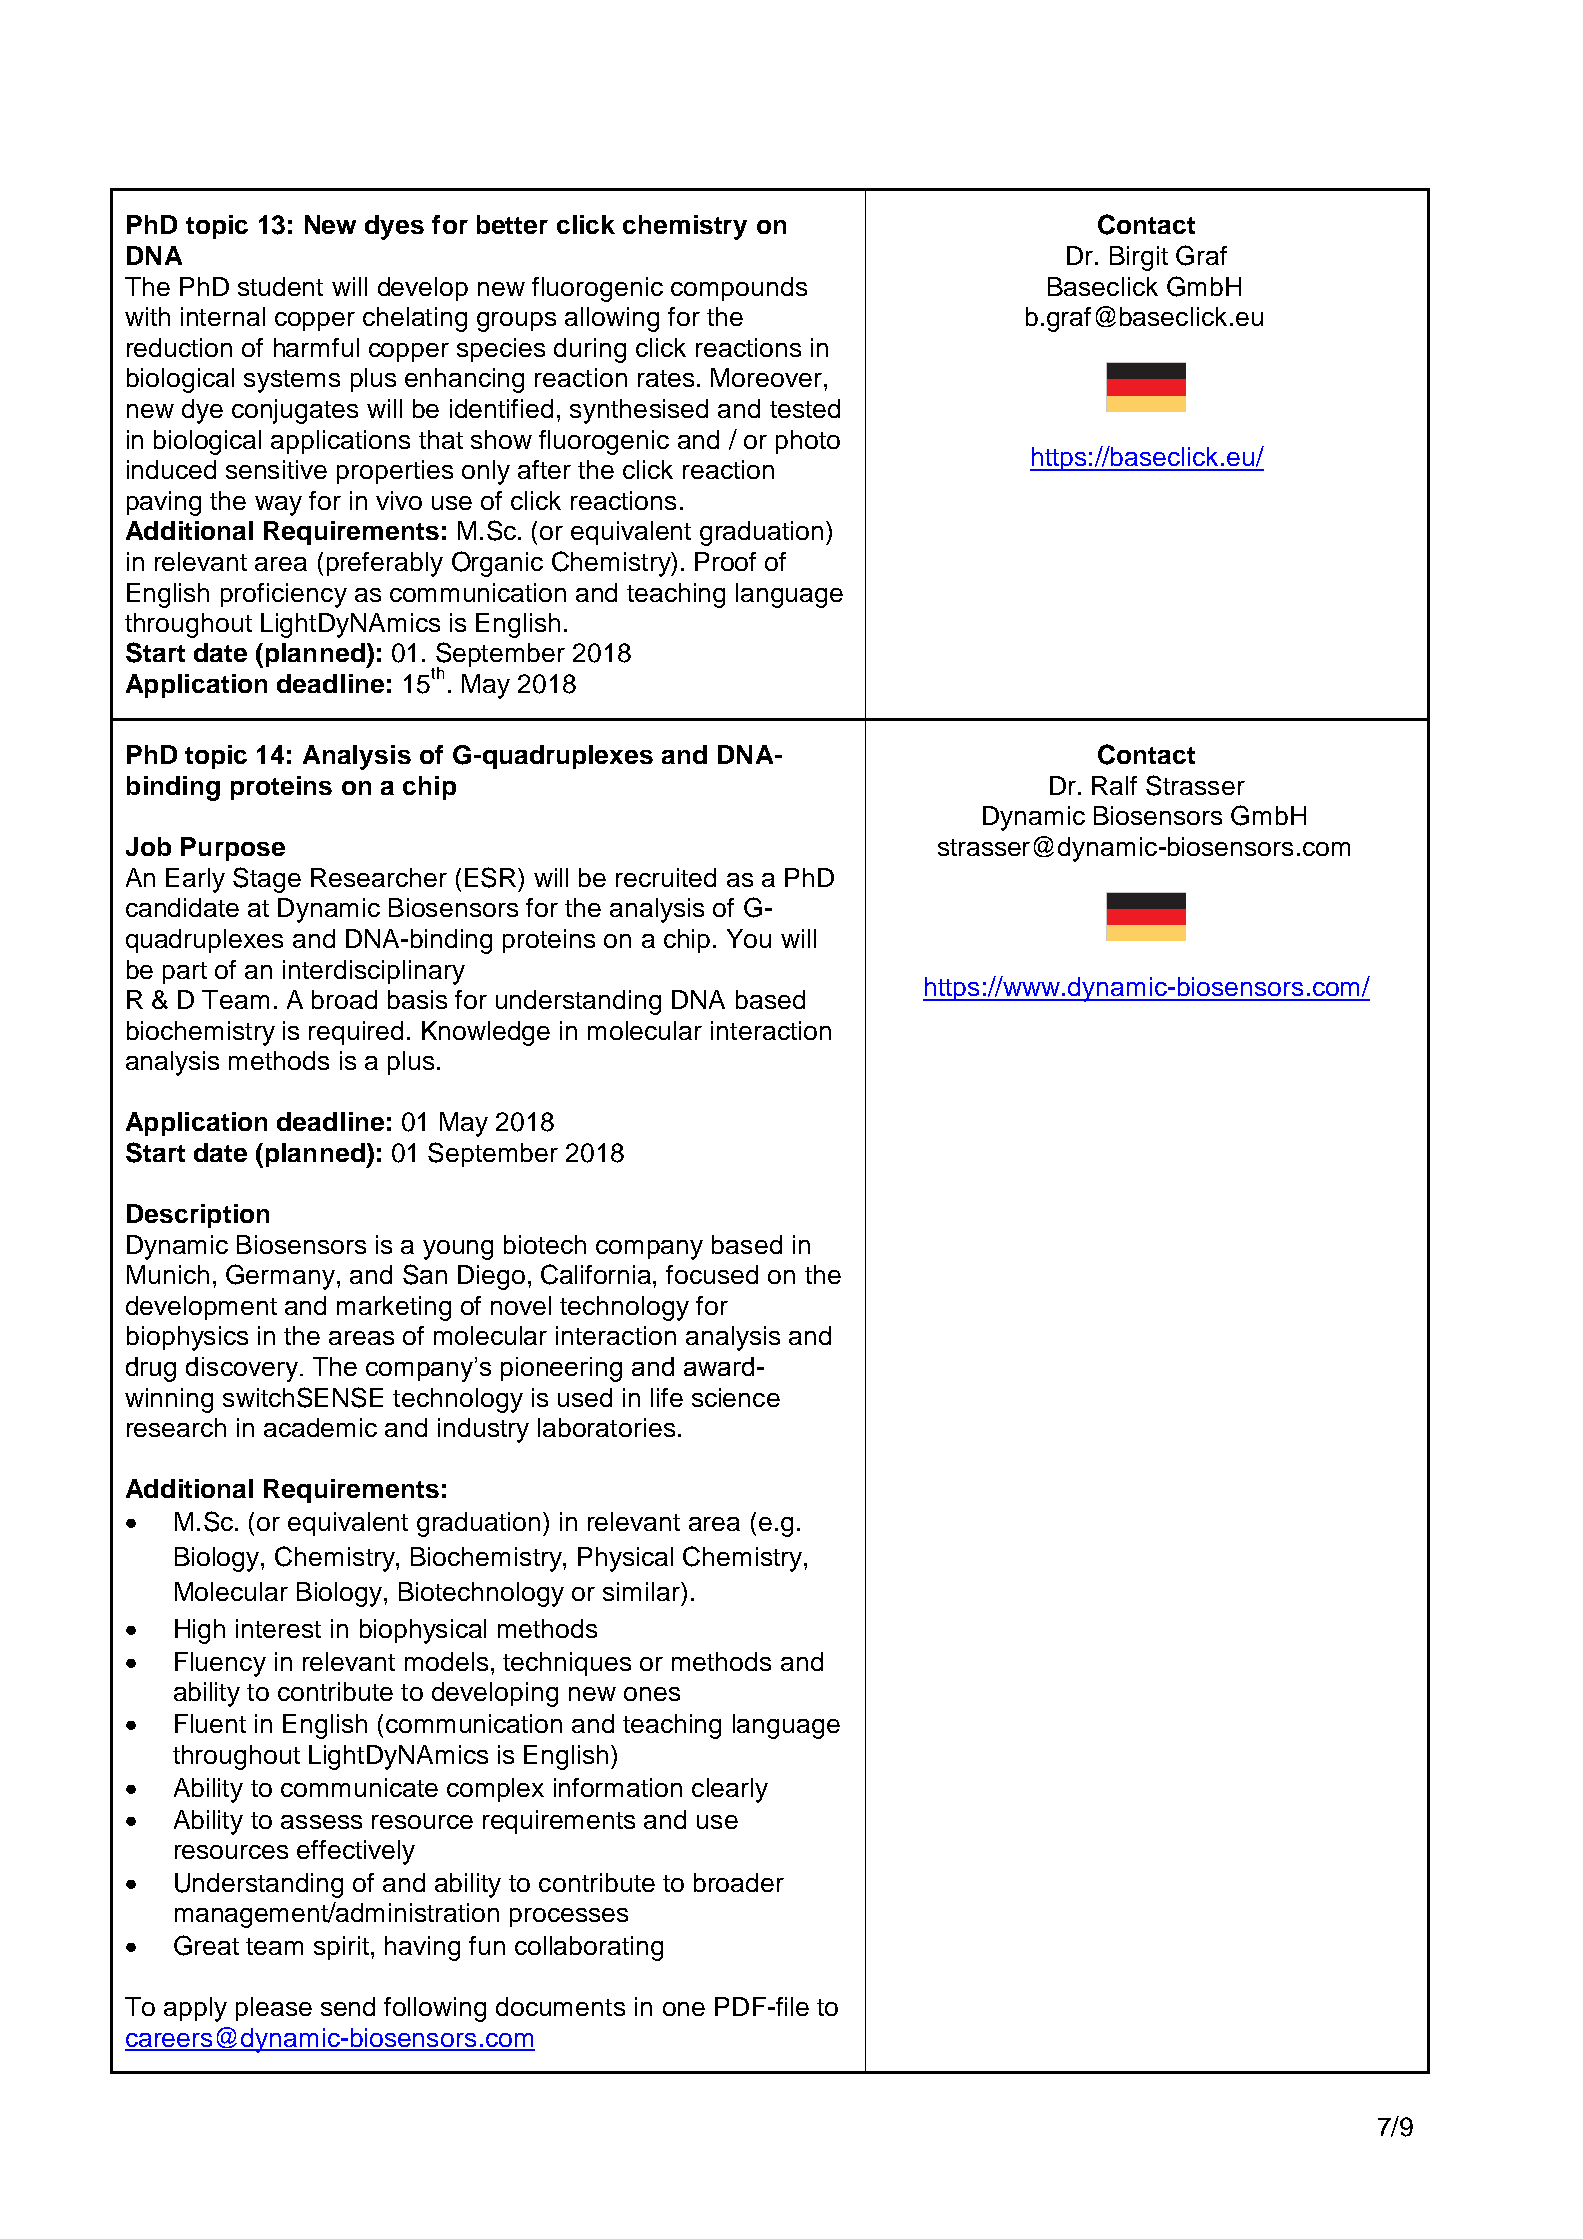 This document has width=1583, height=2239. Describe the element at coordinates (667, 1397) in the document. I see `life` at that location.
